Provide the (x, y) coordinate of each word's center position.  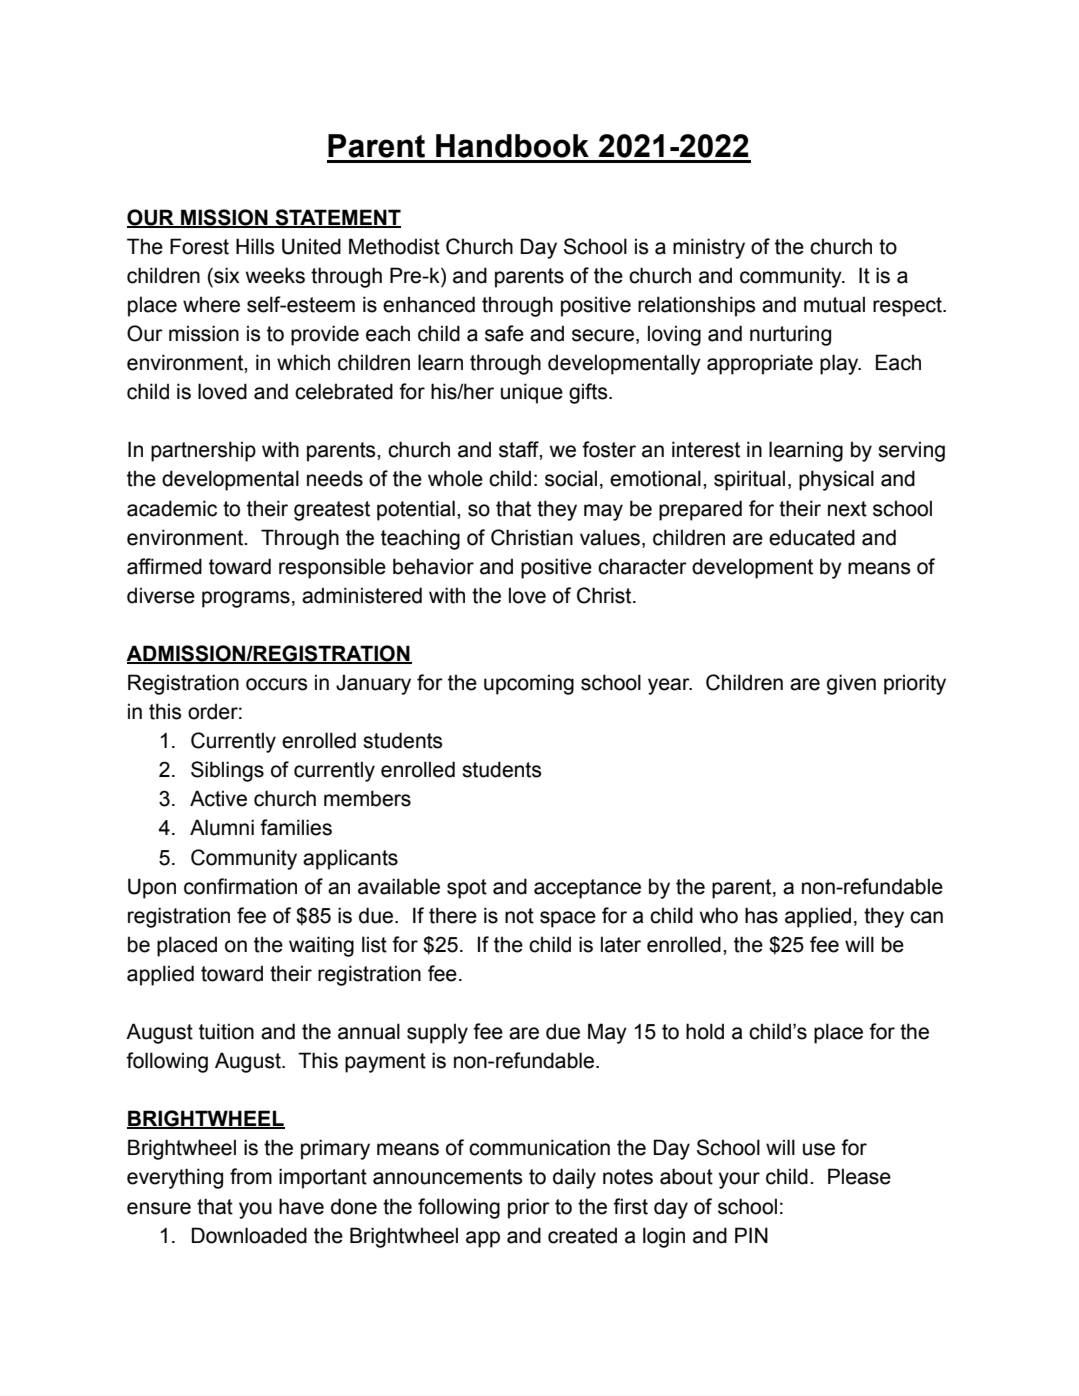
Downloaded (249, 1235)
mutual (834, 304)
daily (574, 1178)
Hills (255, 246)
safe (504, 333)
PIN (751, 1235)
